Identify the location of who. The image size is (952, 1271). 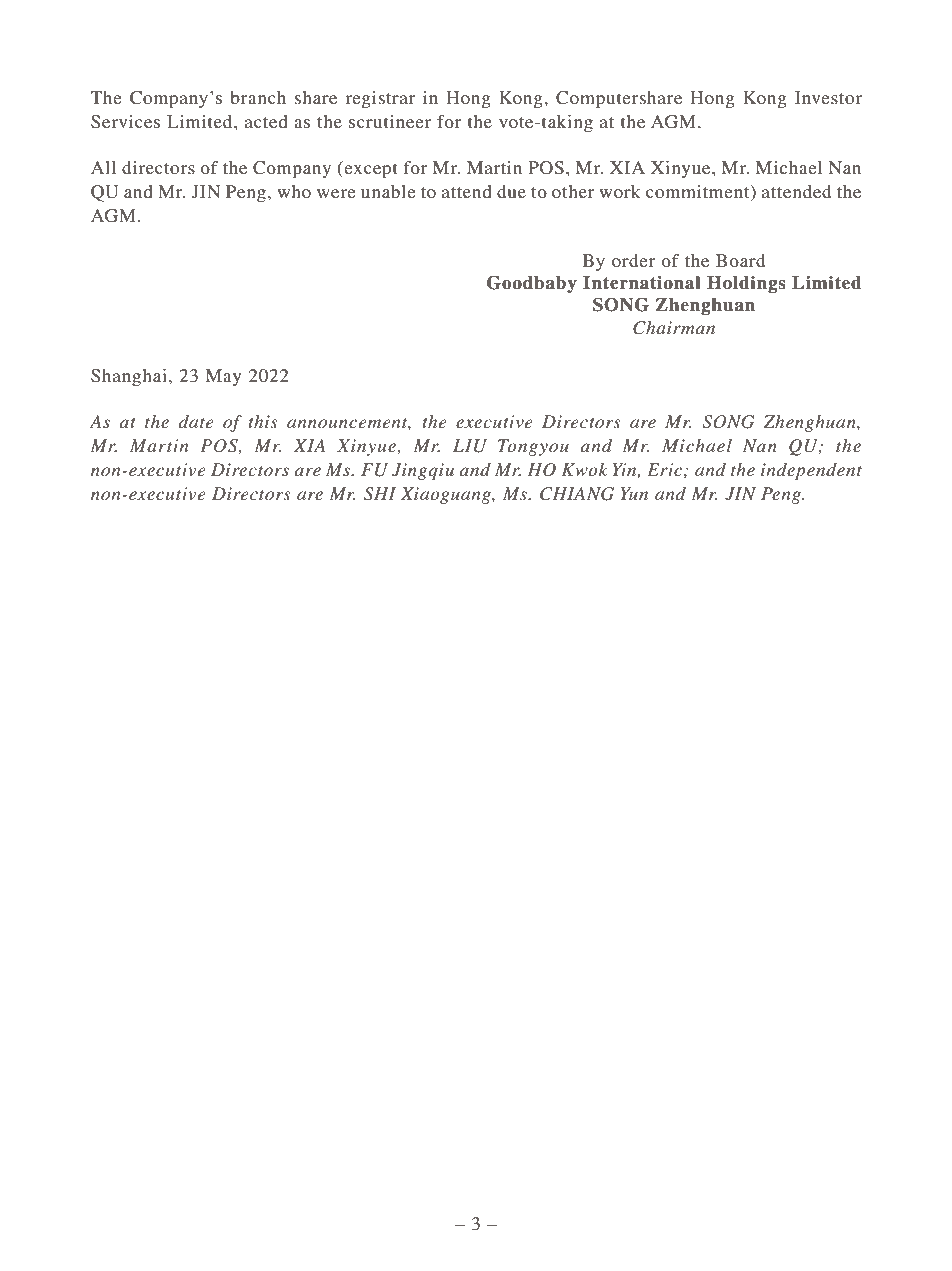
(294, 191).
